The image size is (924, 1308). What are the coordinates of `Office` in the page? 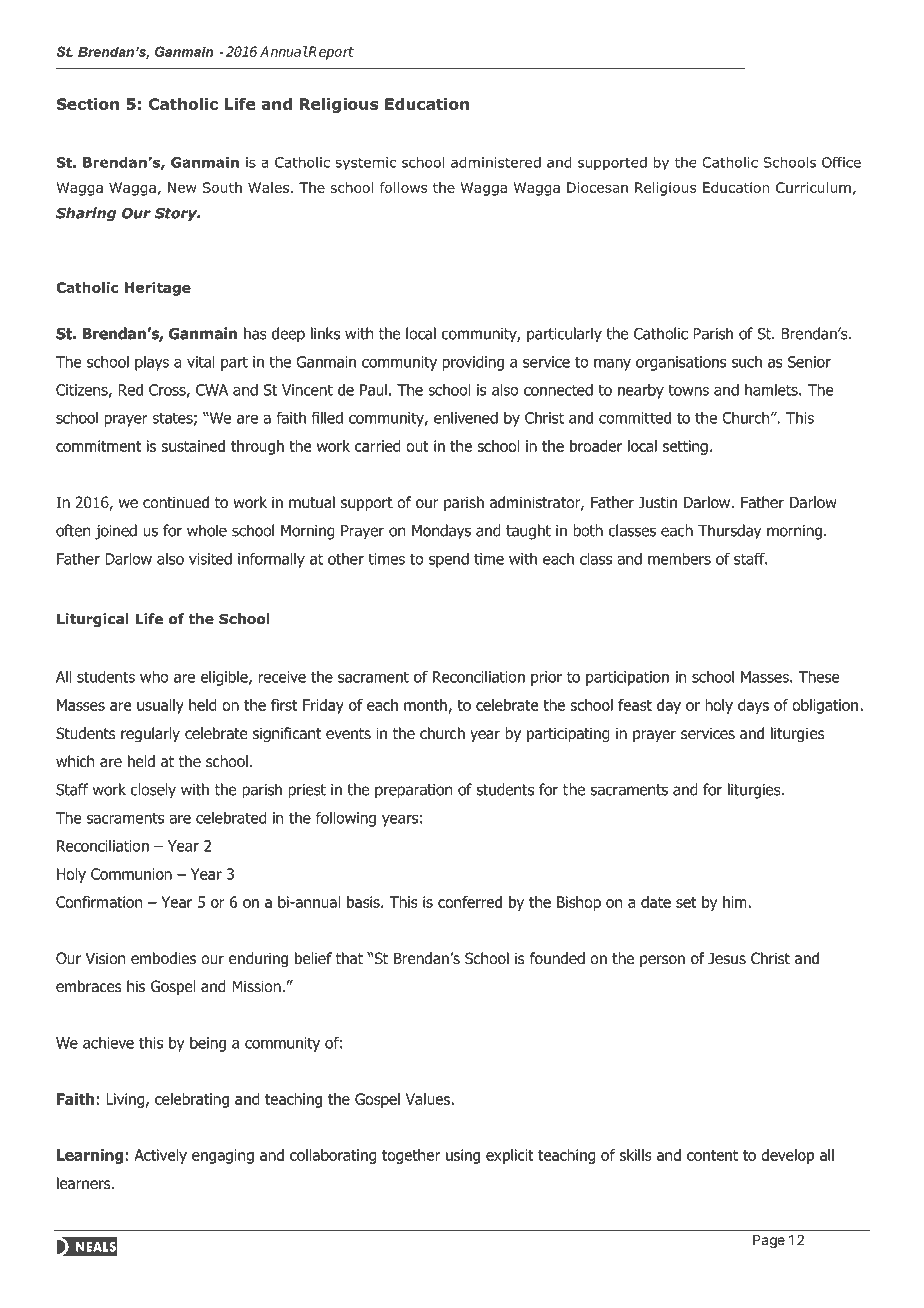 It's located at (841, 162).
